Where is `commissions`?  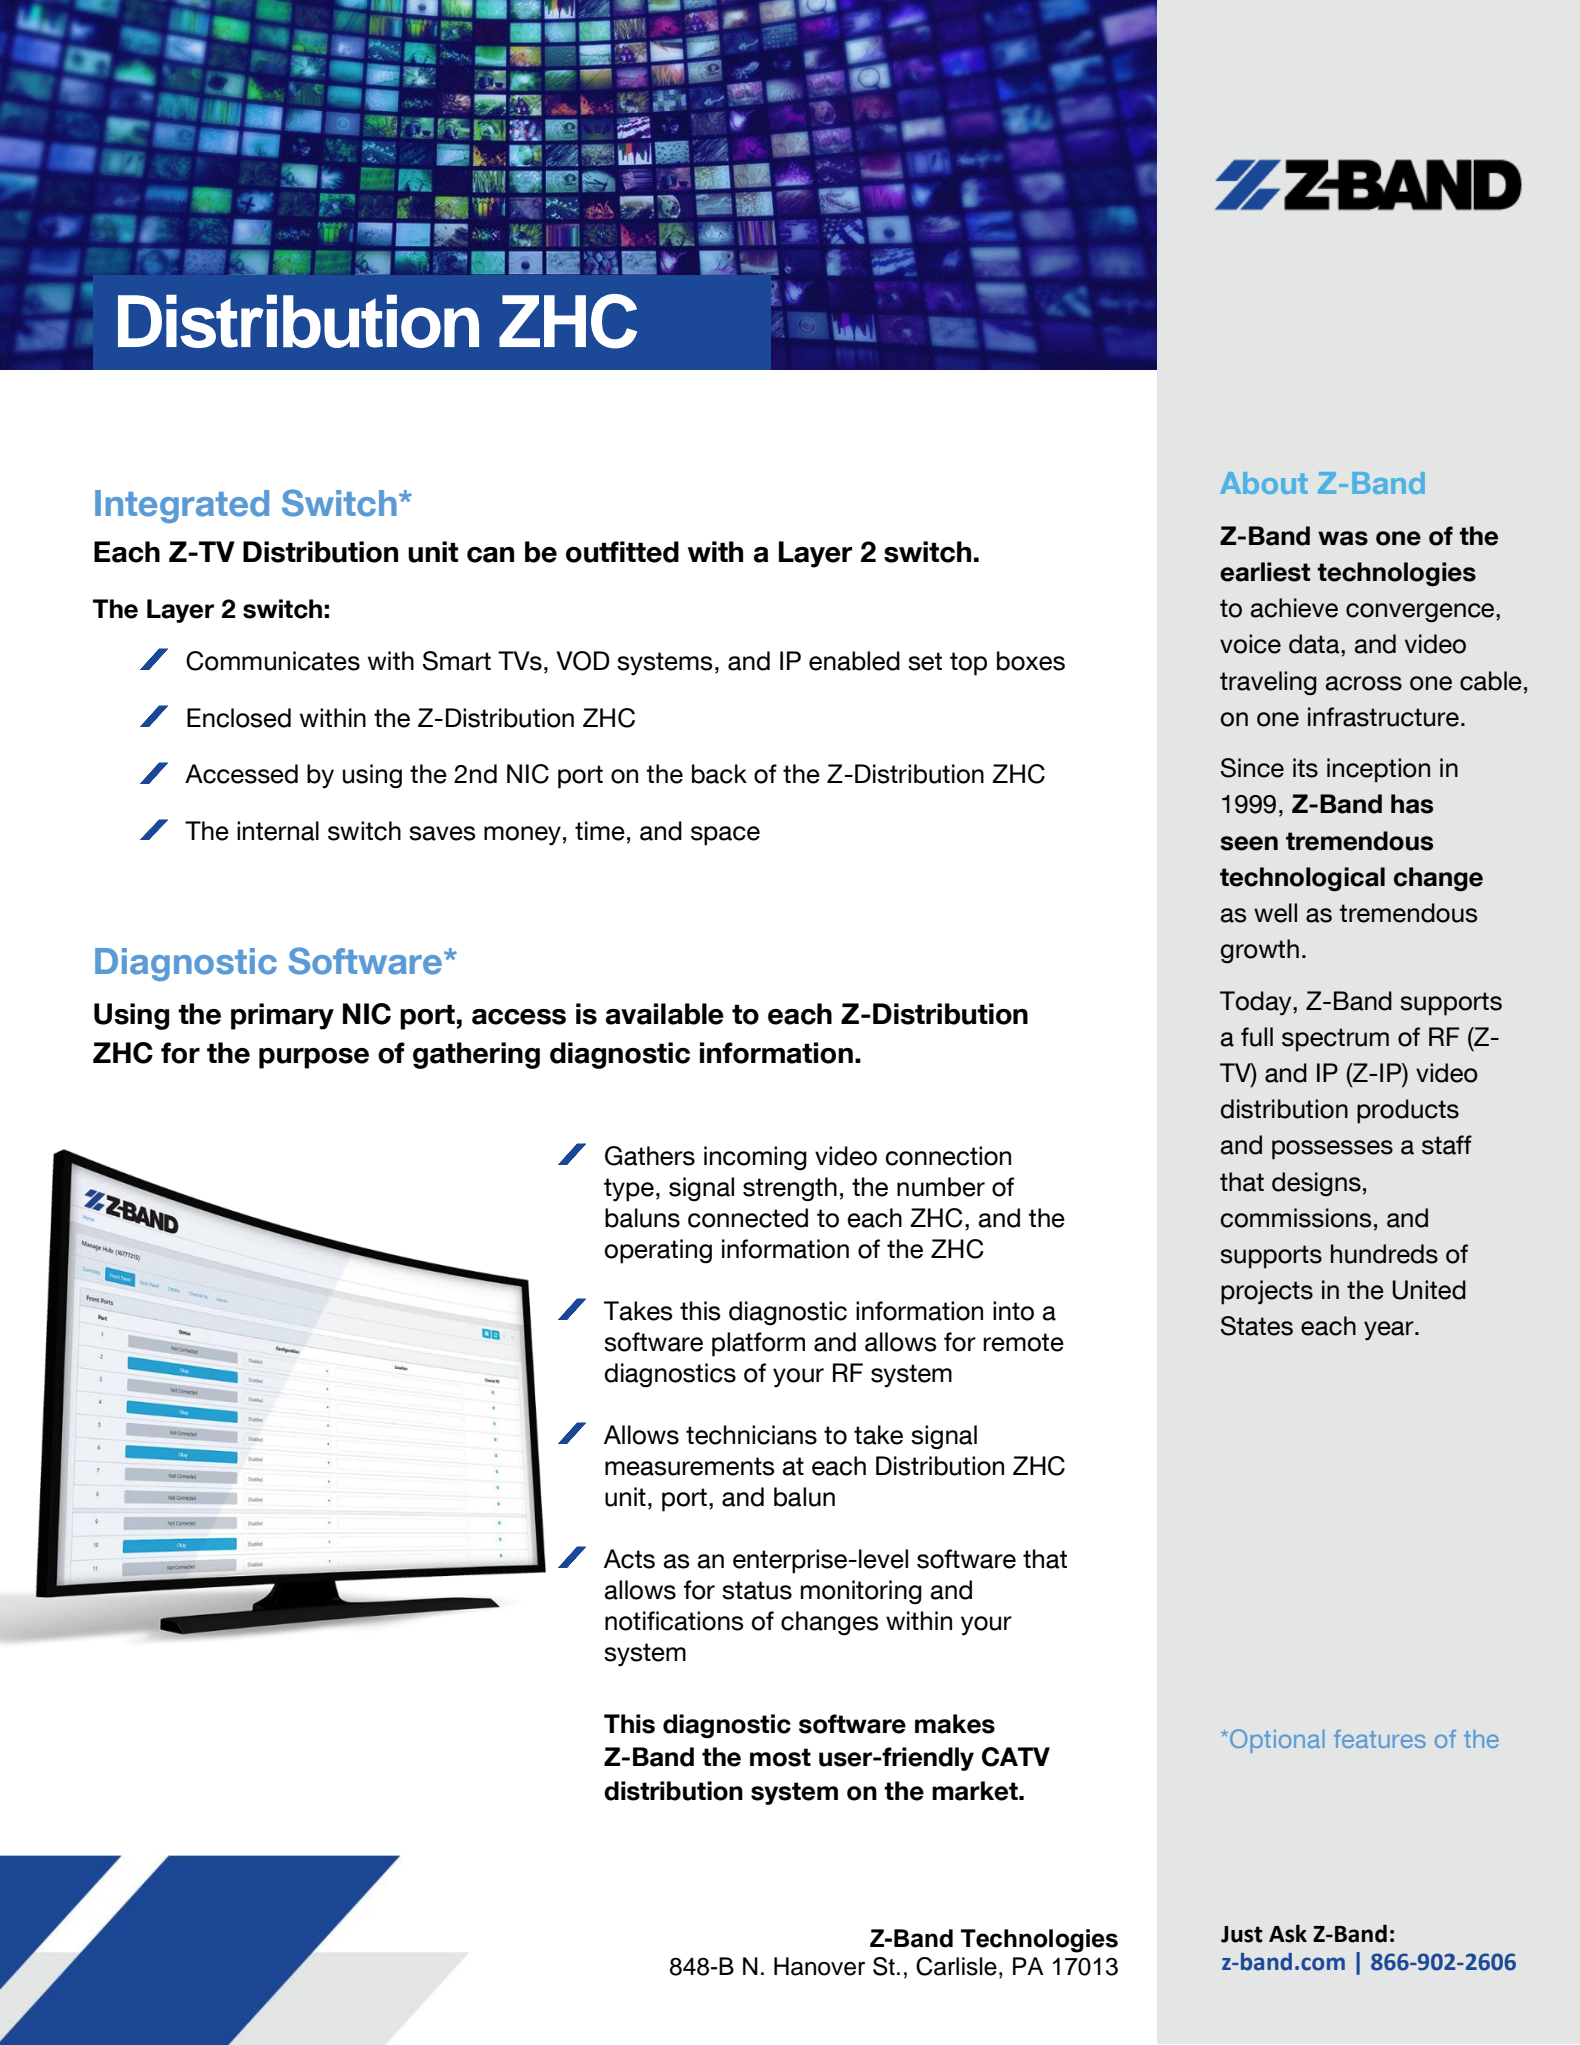 commissions is located at coordinates (1296, 1218).
